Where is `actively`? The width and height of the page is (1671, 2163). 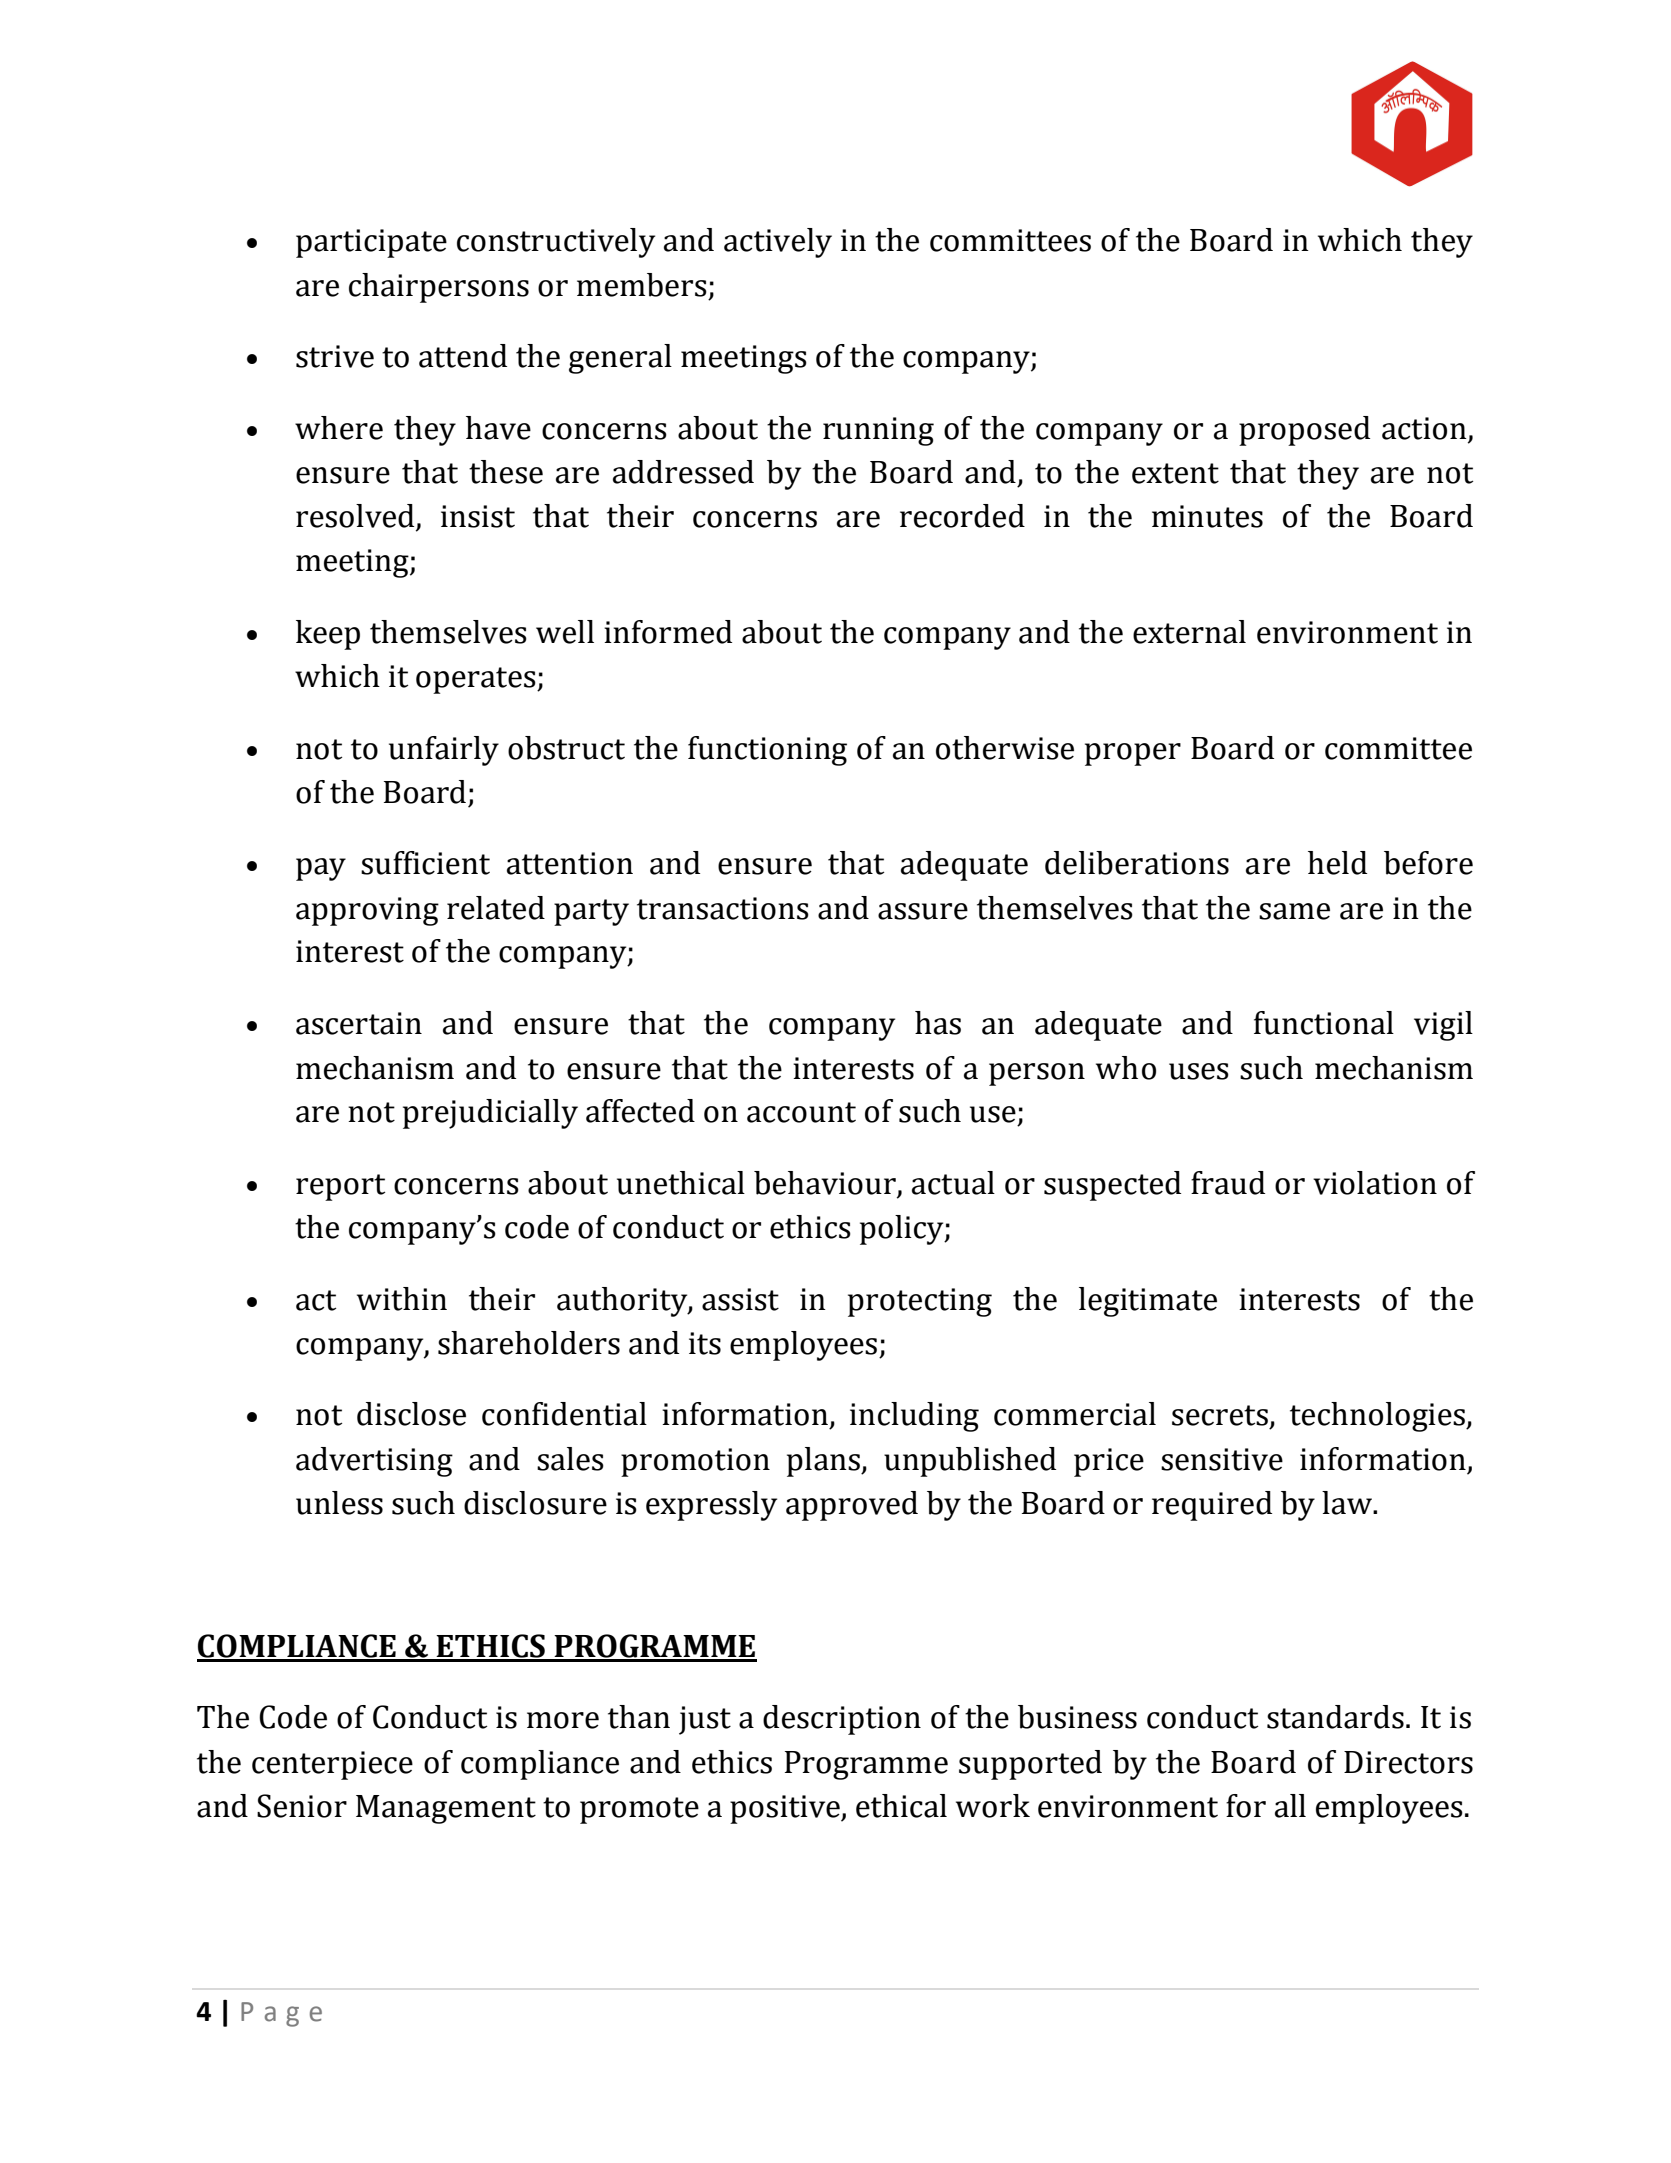
actively is located at coordinates (778, 243).
